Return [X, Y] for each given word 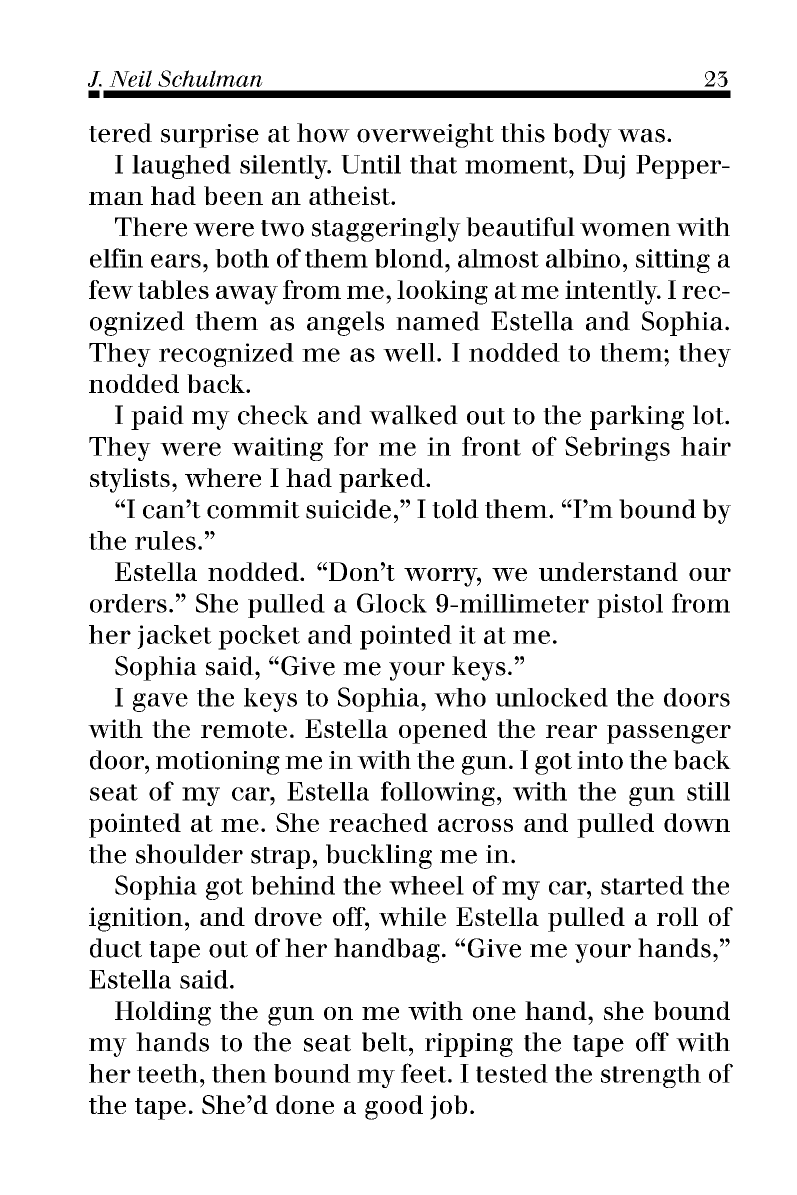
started [642, 885]
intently [612, 292]
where [223, 477]
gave [160, 702]
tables [173, 289]
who [460, 697]
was [641, 136]
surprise [210, 136]
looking [442, 292]
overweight [425, 135]
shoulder [189, 854]
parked [383, 480]
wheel [426, 885]
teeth [167, 1073]
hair [706, 446]
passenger [669, 734]
